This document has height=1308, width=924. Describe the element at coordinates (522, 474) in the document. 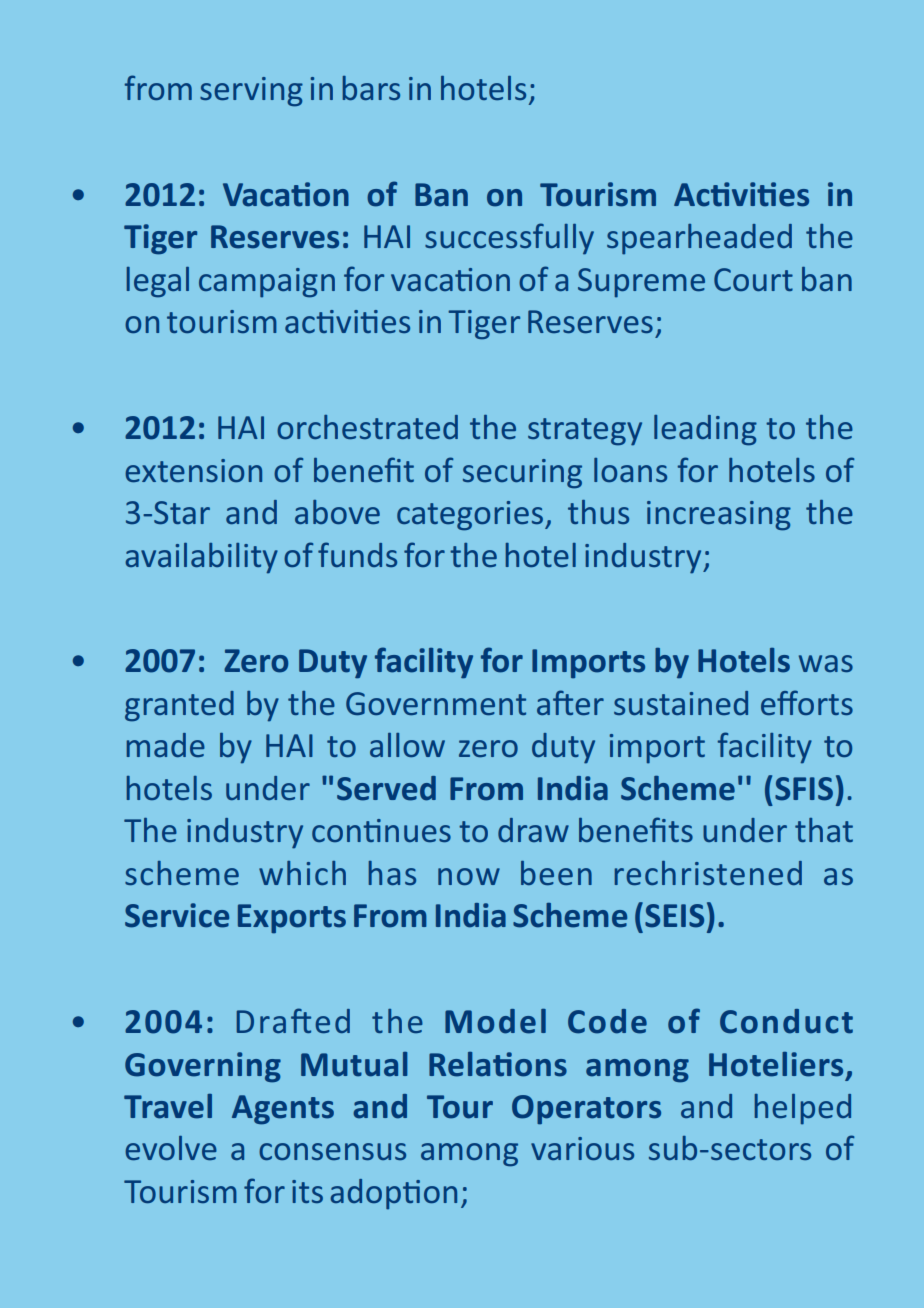

I see `securing` at that location.
